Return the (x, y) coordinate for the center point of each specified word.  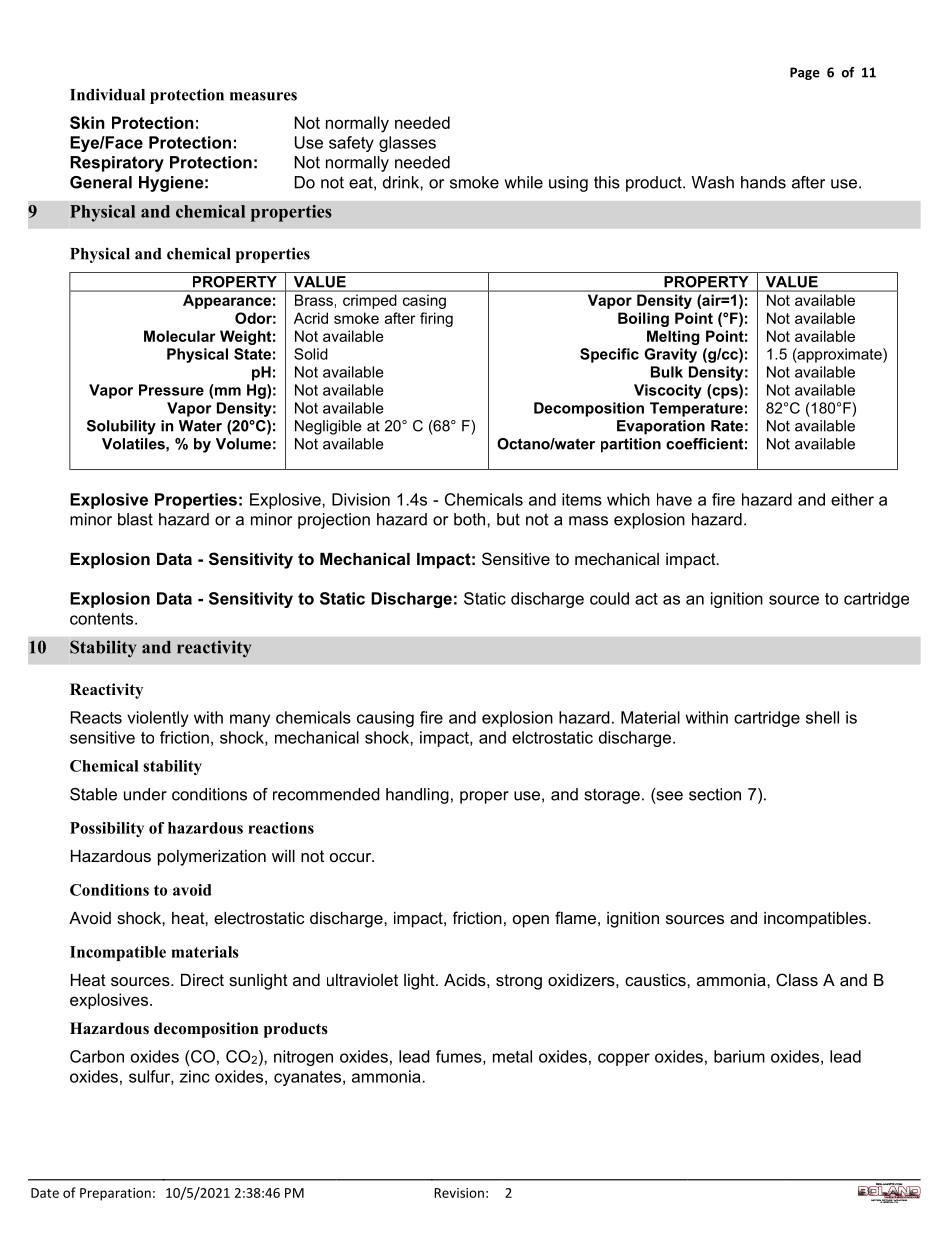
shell (822, 717)
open (531, 921)
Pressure (171, 390)
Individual (107, 94)
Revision (459, 1193)
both (471, 519)
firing (436, 319)
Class (797, 979)
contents (101, 619)
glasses (407, 144)
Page (805, 73)
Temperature (696, 409)
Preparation (115, 1194)
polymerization (212, 858)
